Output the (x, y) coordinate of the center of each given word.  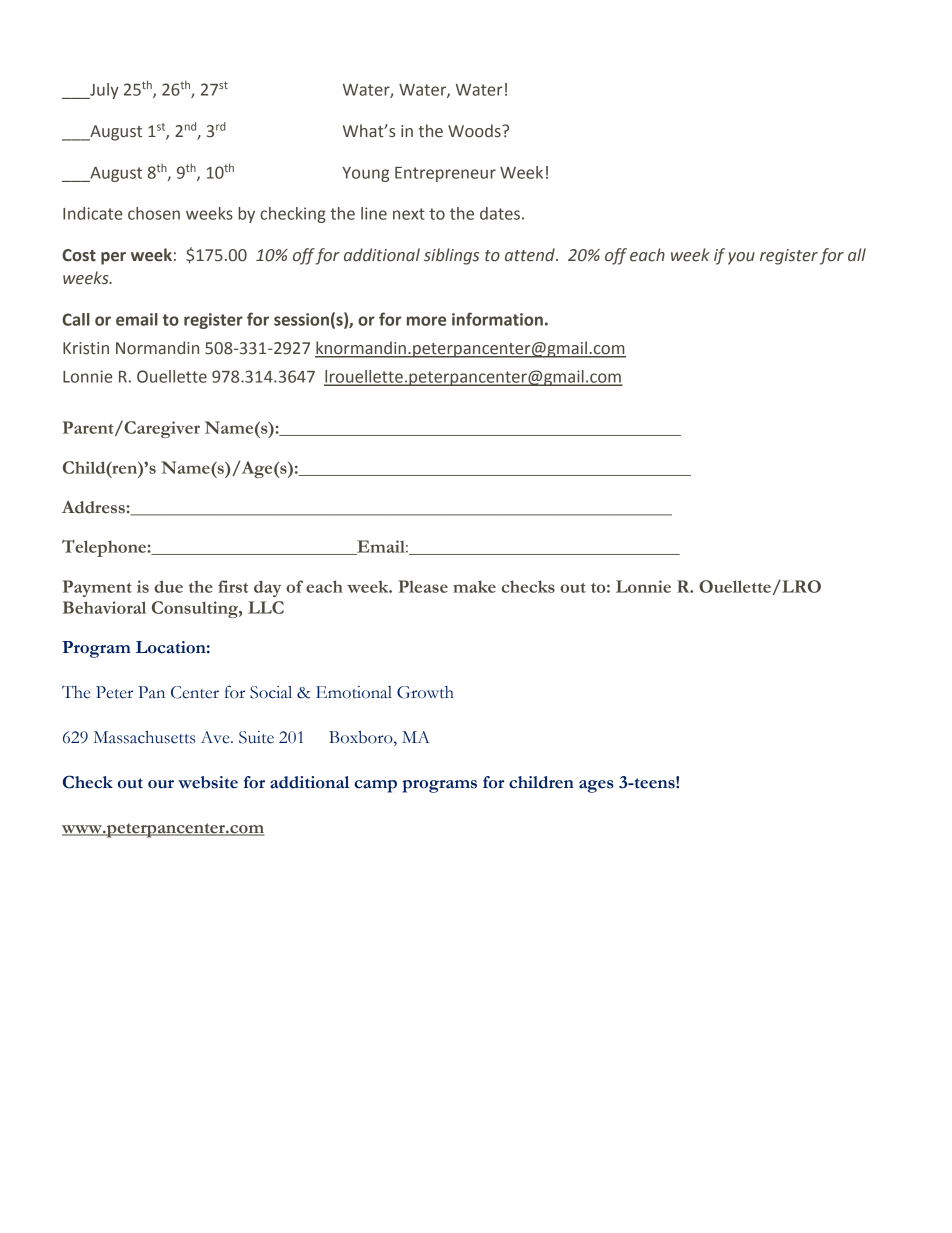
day (267, 588)
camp (375, 786)
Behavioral (104, 607)
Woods (475, 131)
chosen (154, 213)
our (161, 784)
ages (596, 786)
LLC (266, 607)
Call (76, 319)
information (497, 319)
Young (365, 174)
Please (423, 586)
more (426, 321)
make (474, 586)
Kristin (86, 348)
